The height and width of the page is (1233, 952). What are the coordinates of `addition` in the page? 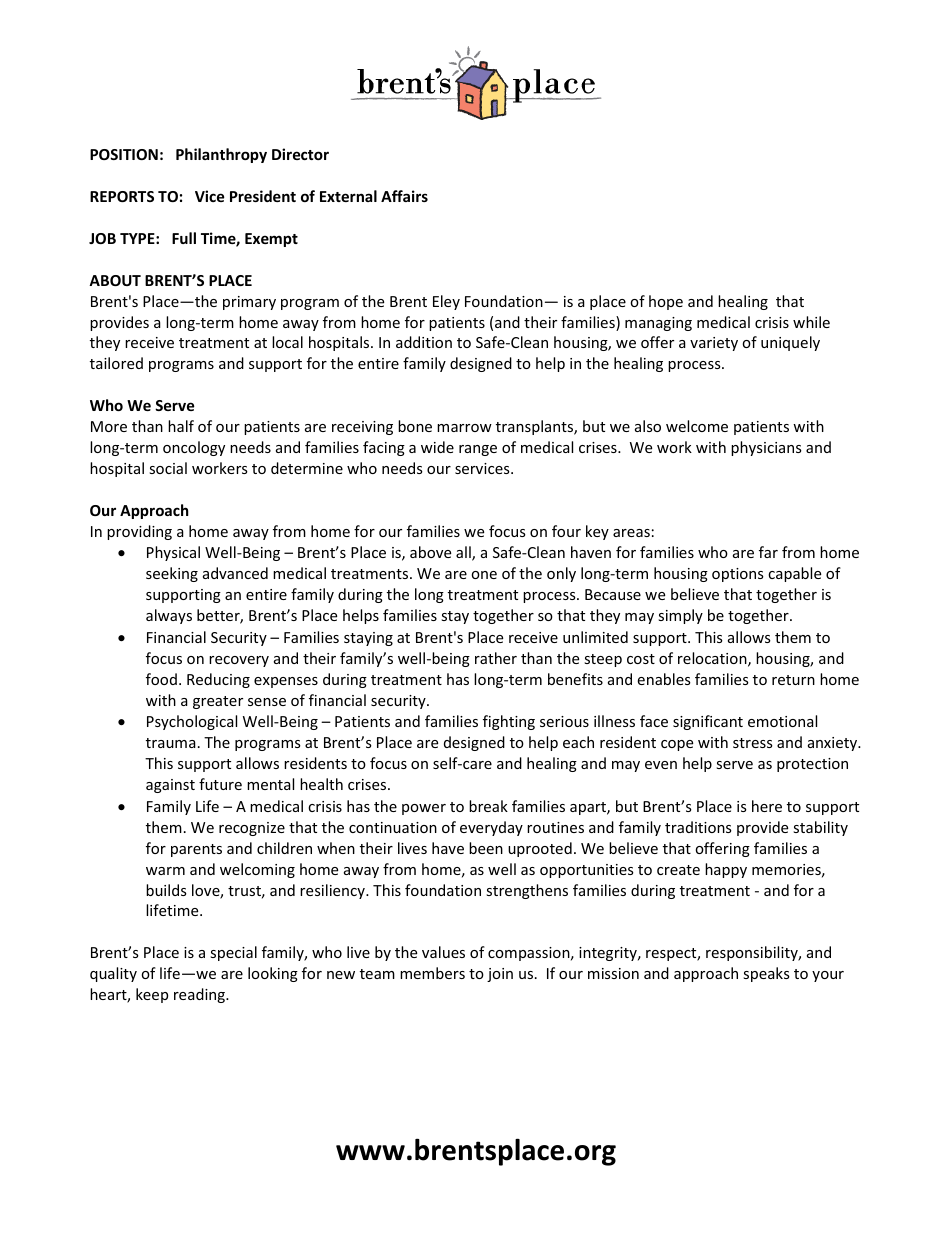 It's located at (424, 342).
